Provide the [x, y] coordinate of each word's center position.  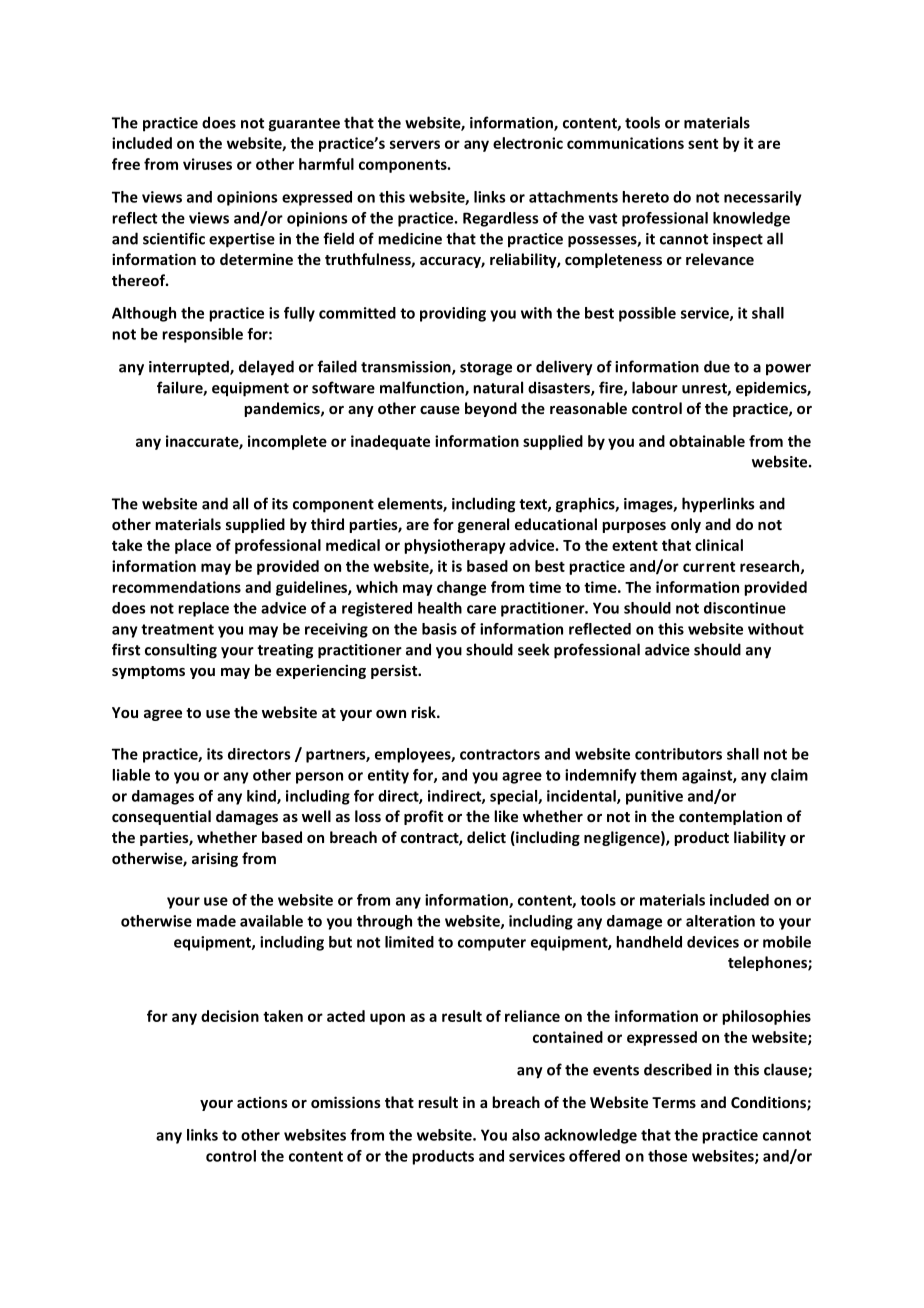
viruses [207, 164]
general [483, 525]
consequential [161, 817]
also [526, 1135]
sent [703, 144]
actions [262, 1102]
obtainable [707, 441]
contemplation [730, 817]
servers [415, 144]
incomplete [287, 442]
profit [423, 817]
